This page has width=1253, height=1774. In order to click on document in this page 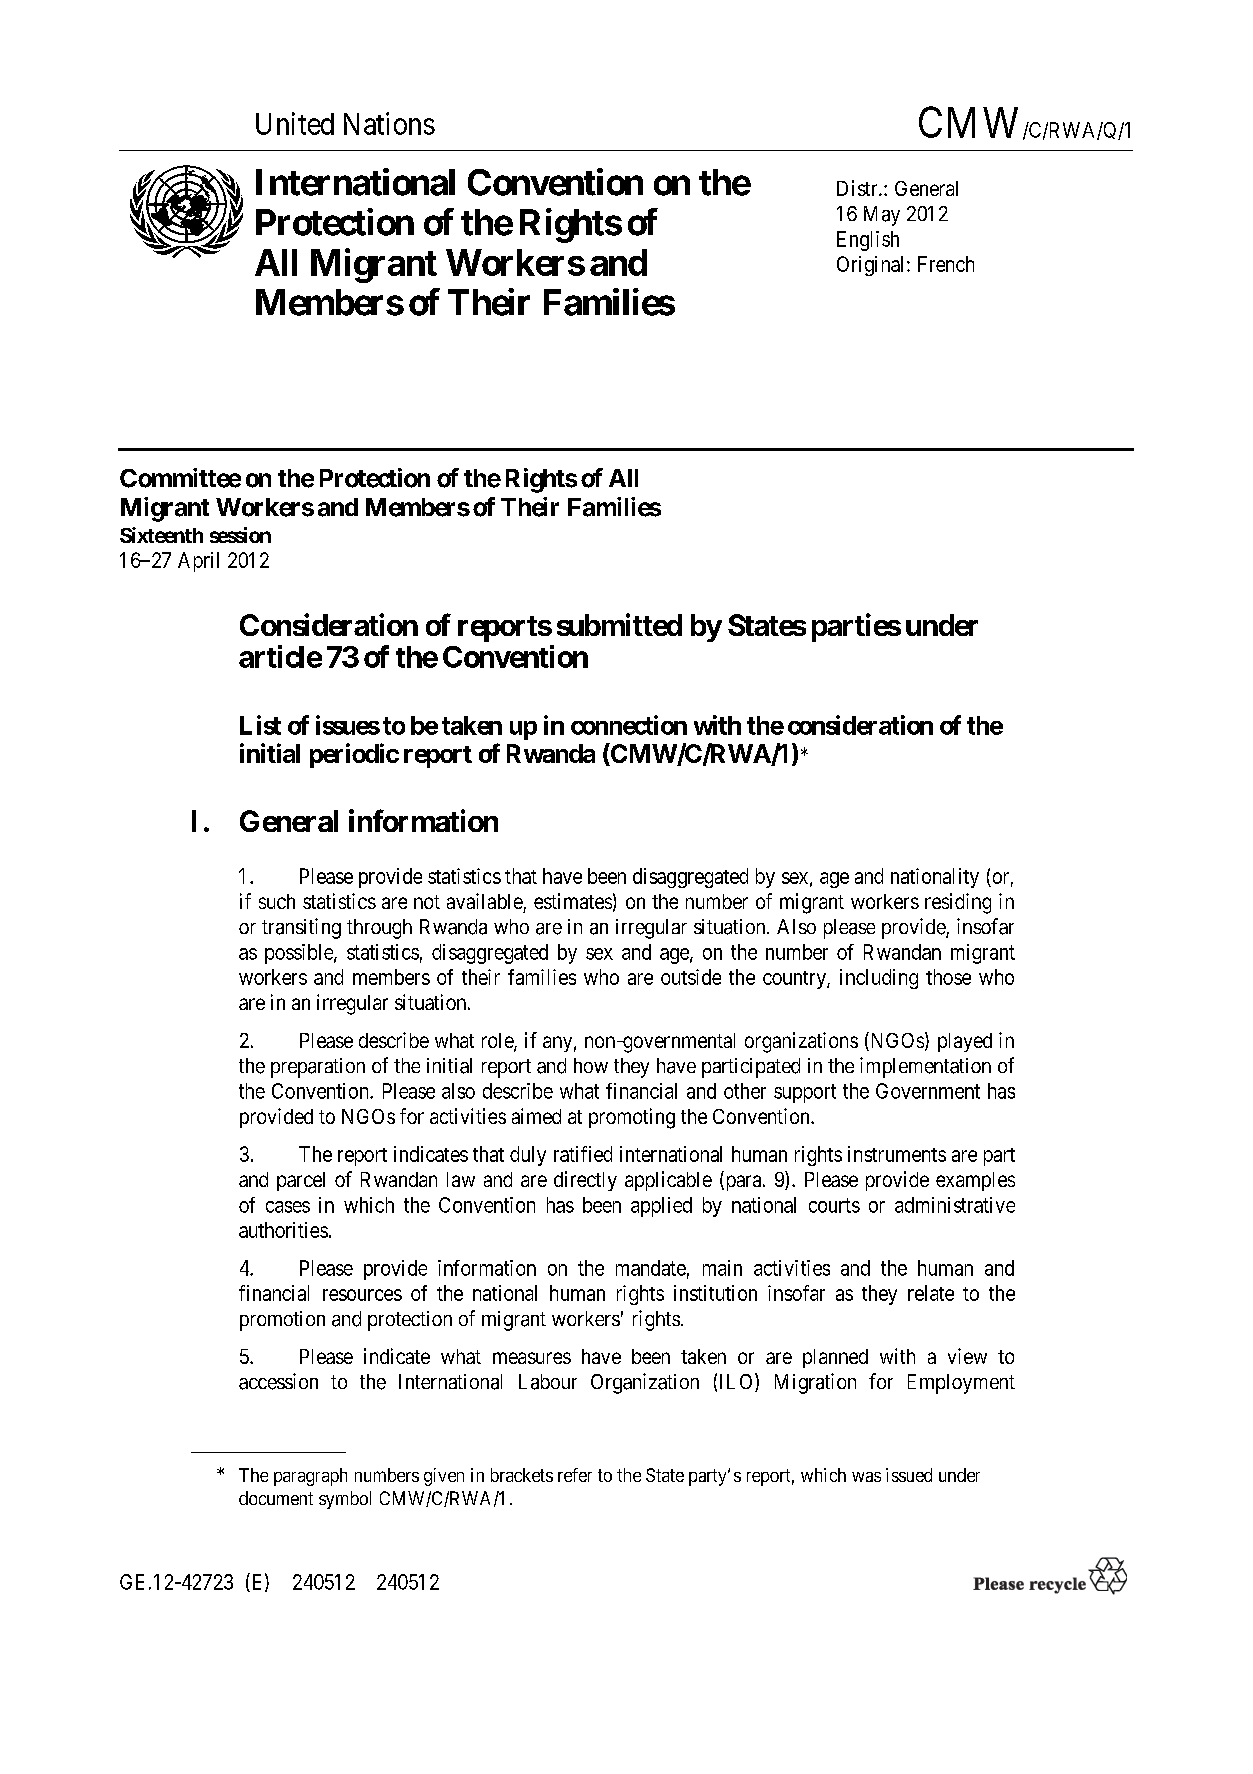, I will do `click(276, 1498)`.
